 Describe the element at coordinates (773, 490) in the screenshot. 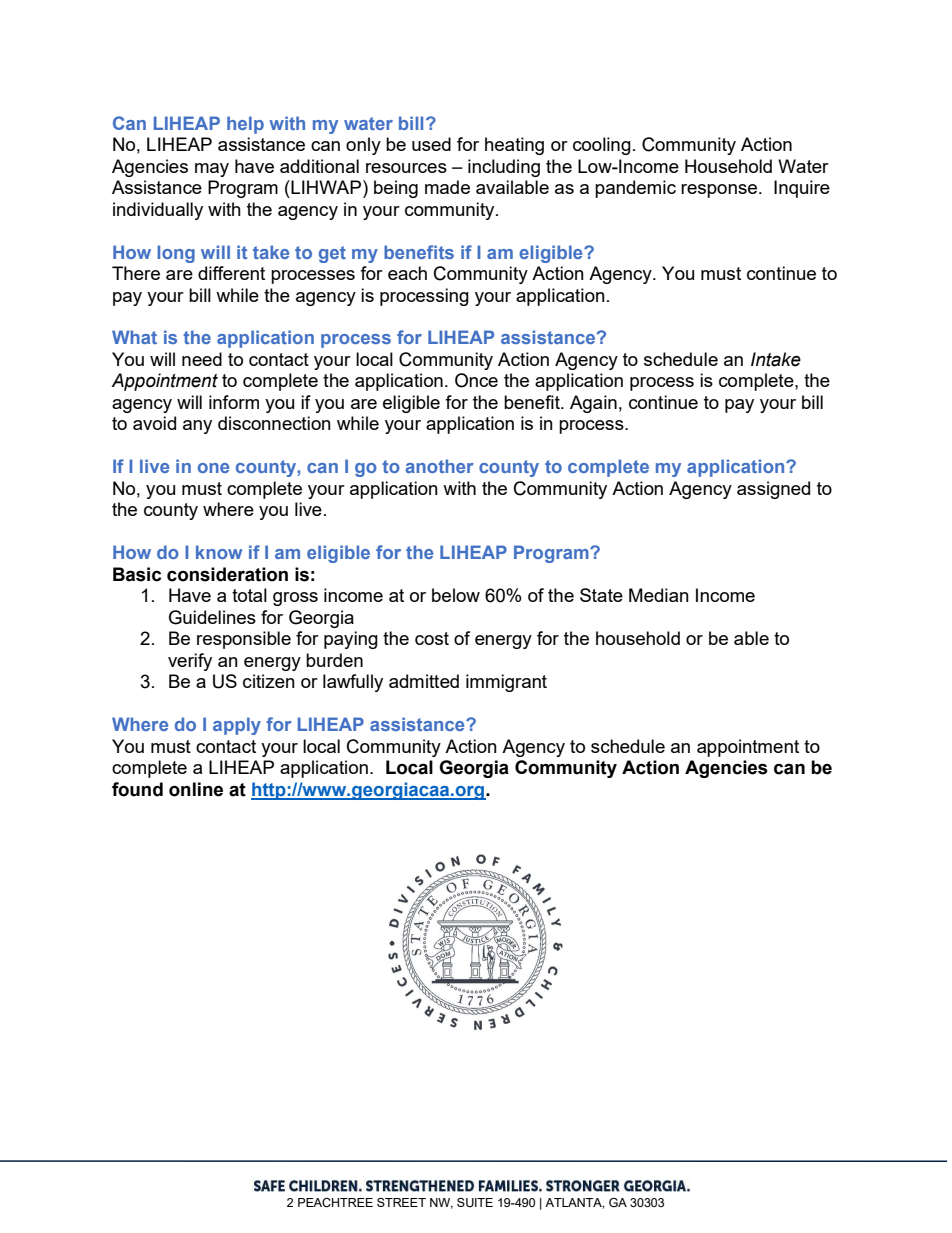

I see `assigned` at that location.
